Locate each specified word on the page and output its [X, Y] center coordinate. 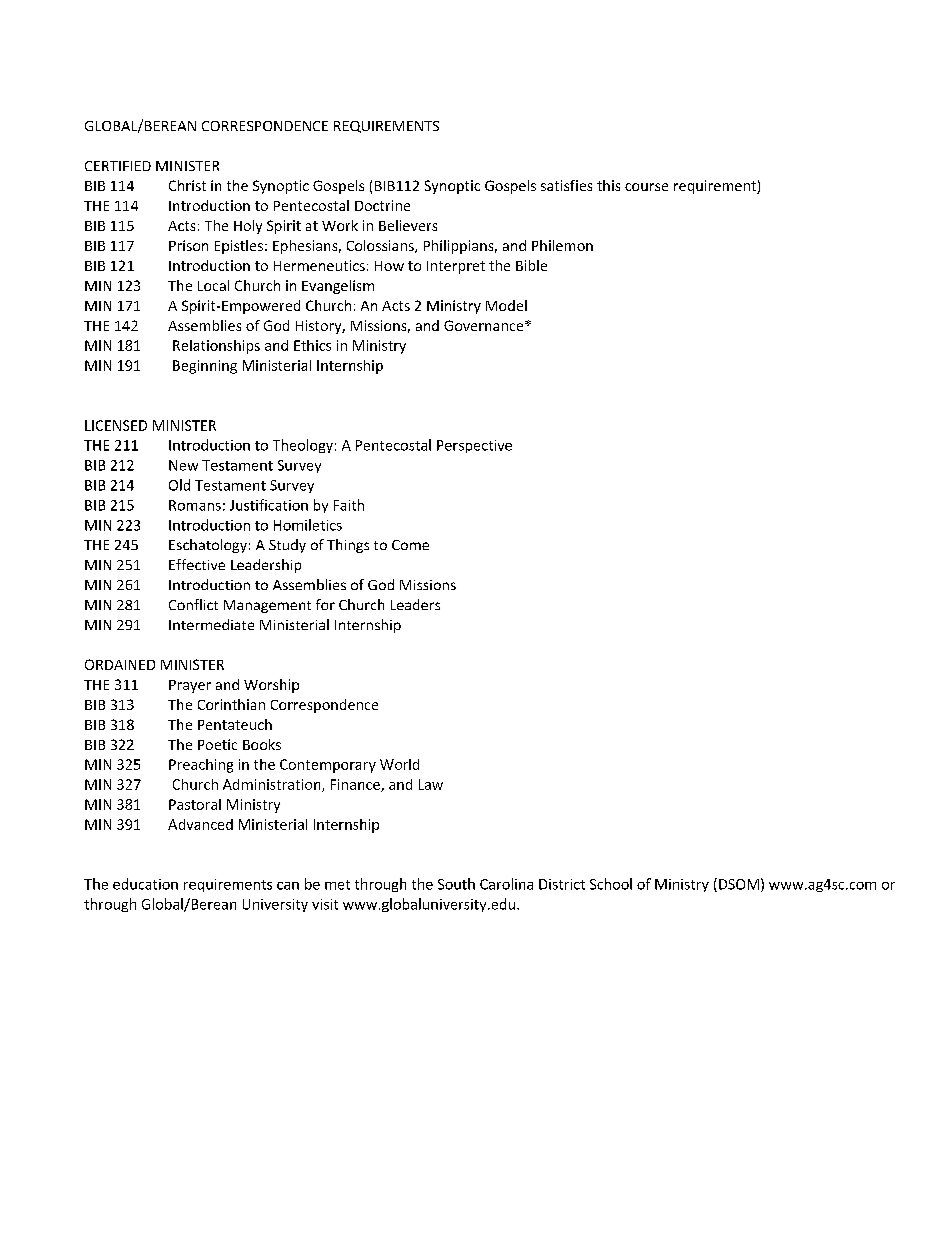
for [325, 604]
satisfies [566, 185]
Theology [303, 446]
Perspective [474, 446]
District [562, 884]
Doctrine [382, 205]
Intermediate [211, 624]
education [145, 884]
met [337, 885]
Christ [187, 185]
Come [410, 545]
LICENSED [116, 425]
